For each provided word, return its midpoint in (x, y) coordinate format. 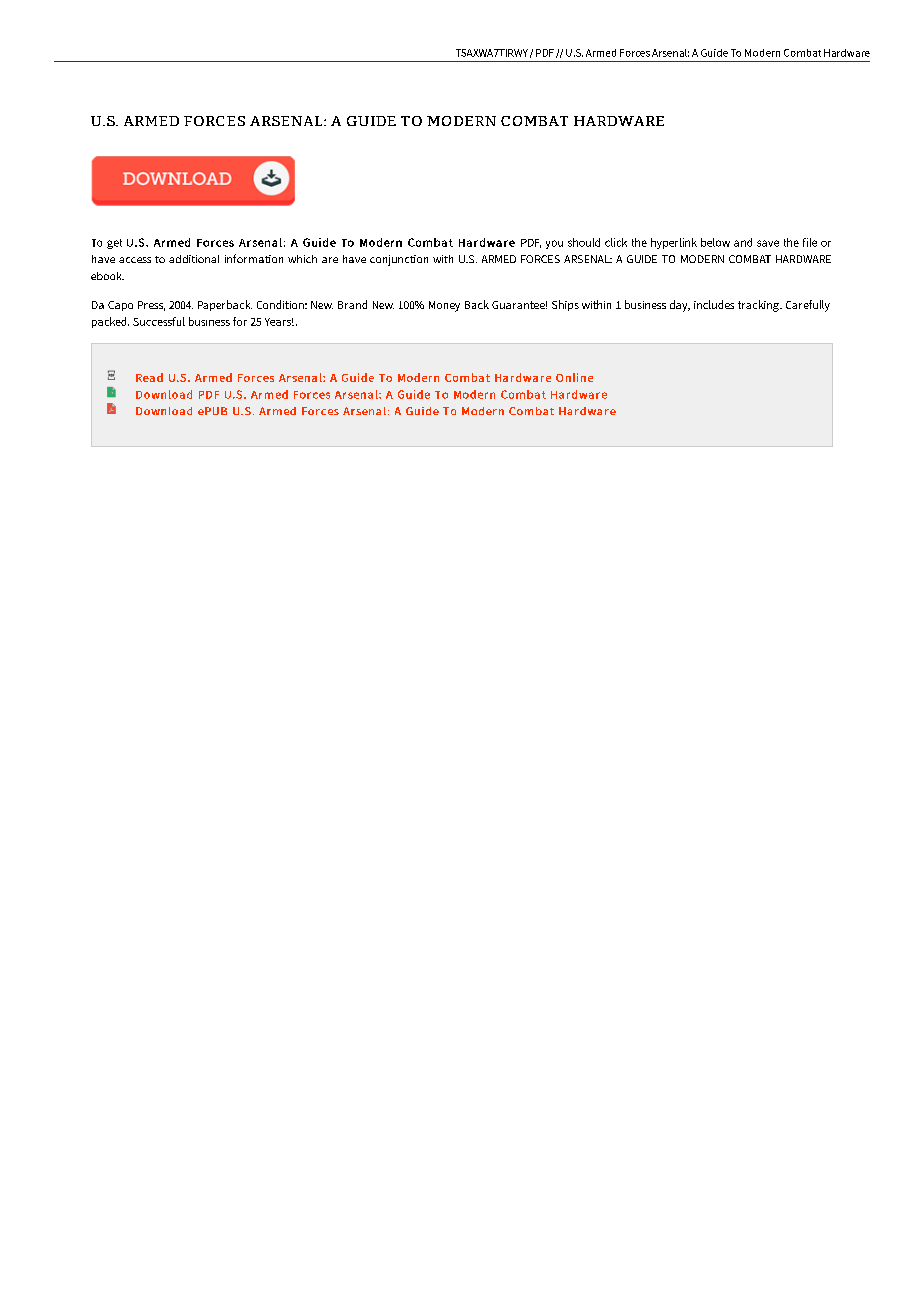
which (302, 259)
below (715, 242)
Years (279, 322)
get (114, 244)
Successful (159, 321)
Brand (352, 304)
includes (714, 304)
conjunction (399, 260)
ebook (107, 276)
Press (151, 306)
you (554, 244)
